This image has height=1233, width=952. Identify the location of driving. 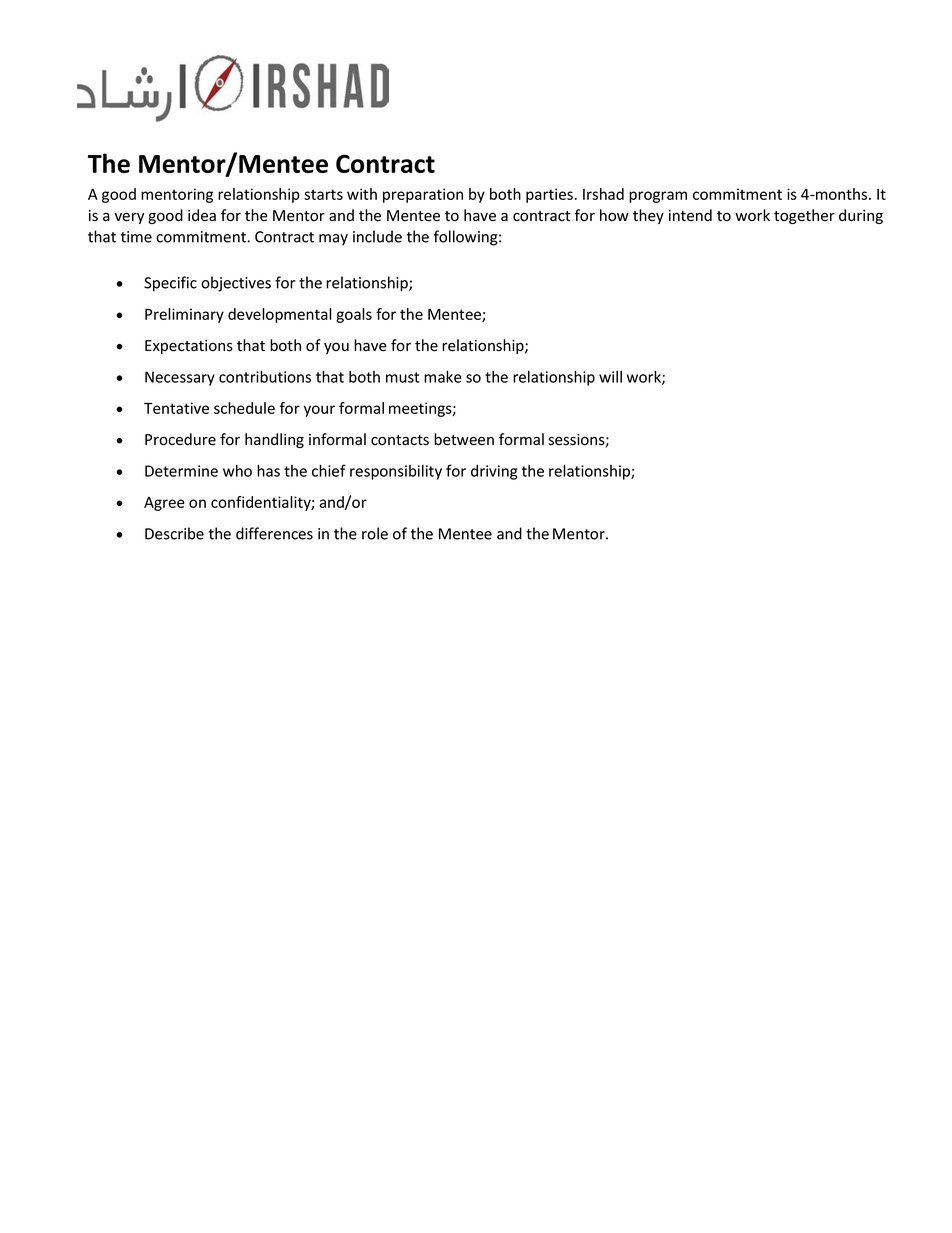
(494, 472).
